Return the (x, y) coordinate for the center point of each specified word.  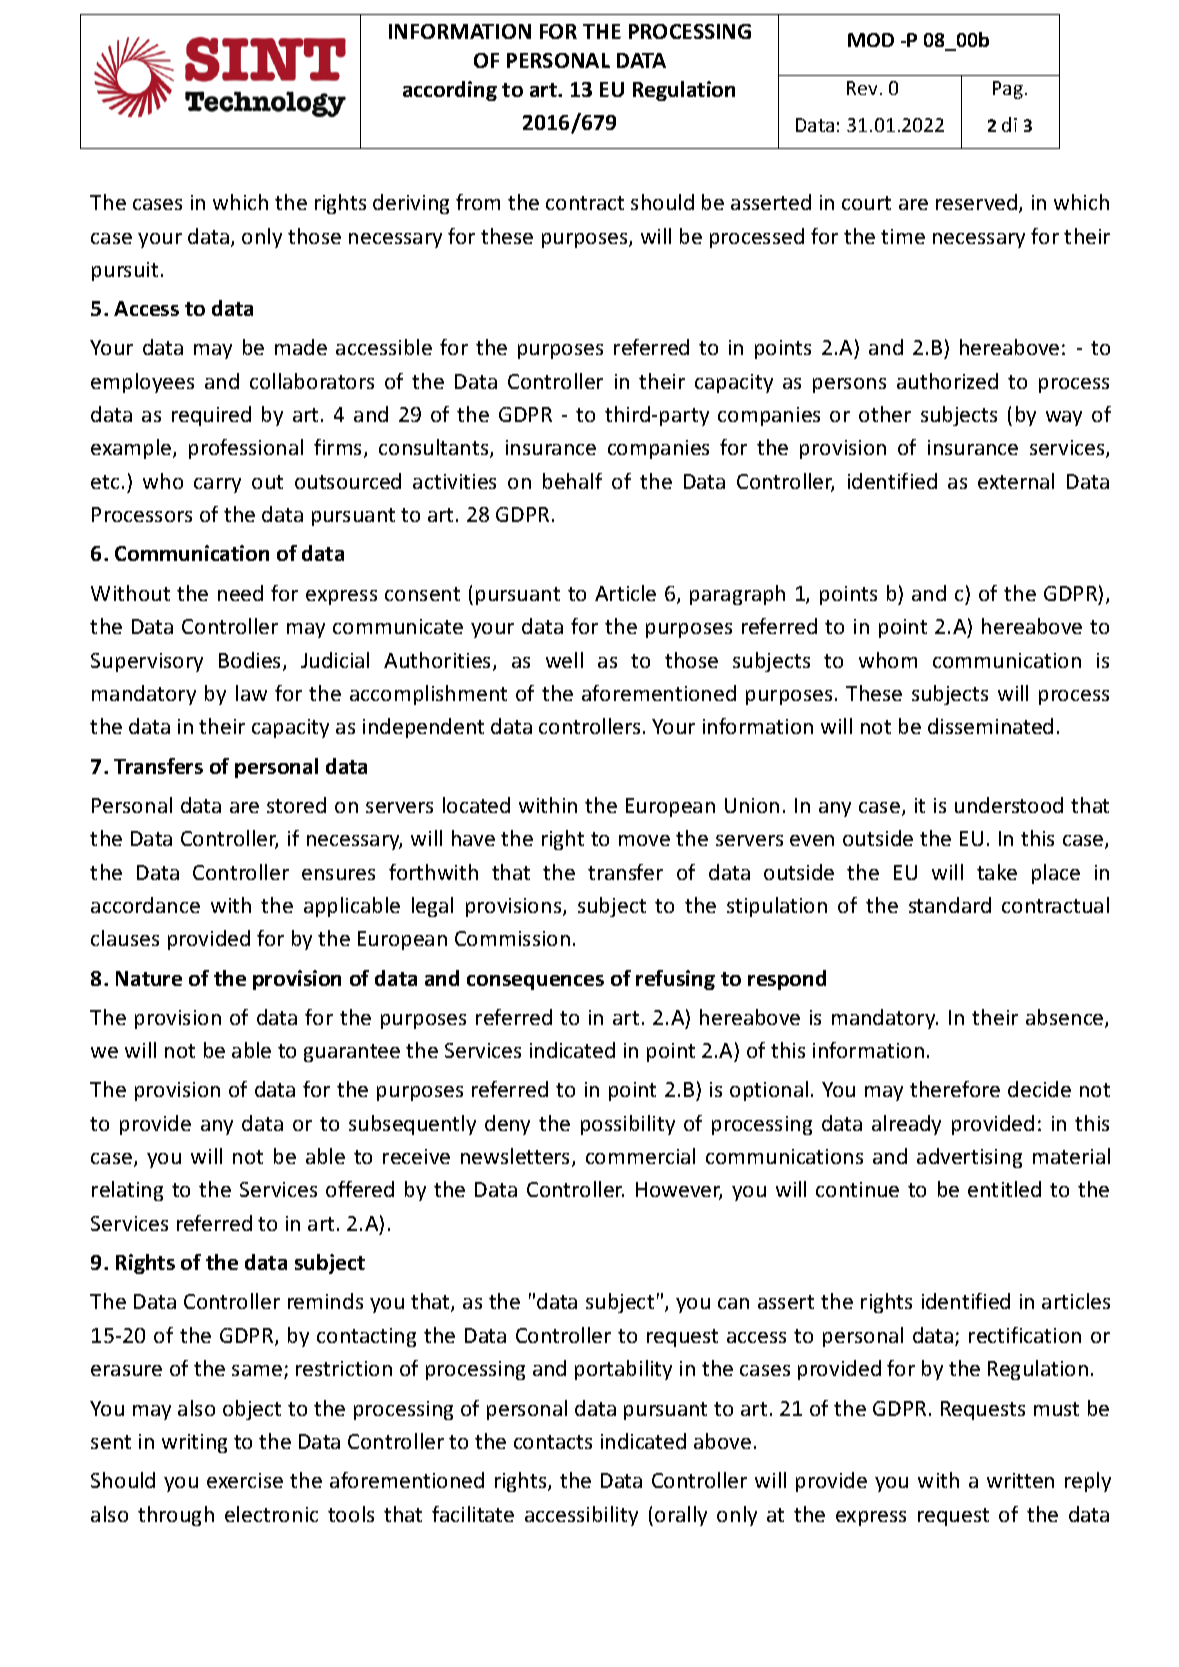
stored (296, 805)
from (478, 202)
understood (1009, 805)
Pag (1008, 90)
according (450, 91)
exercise (245, 1480)
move (644, 840)
